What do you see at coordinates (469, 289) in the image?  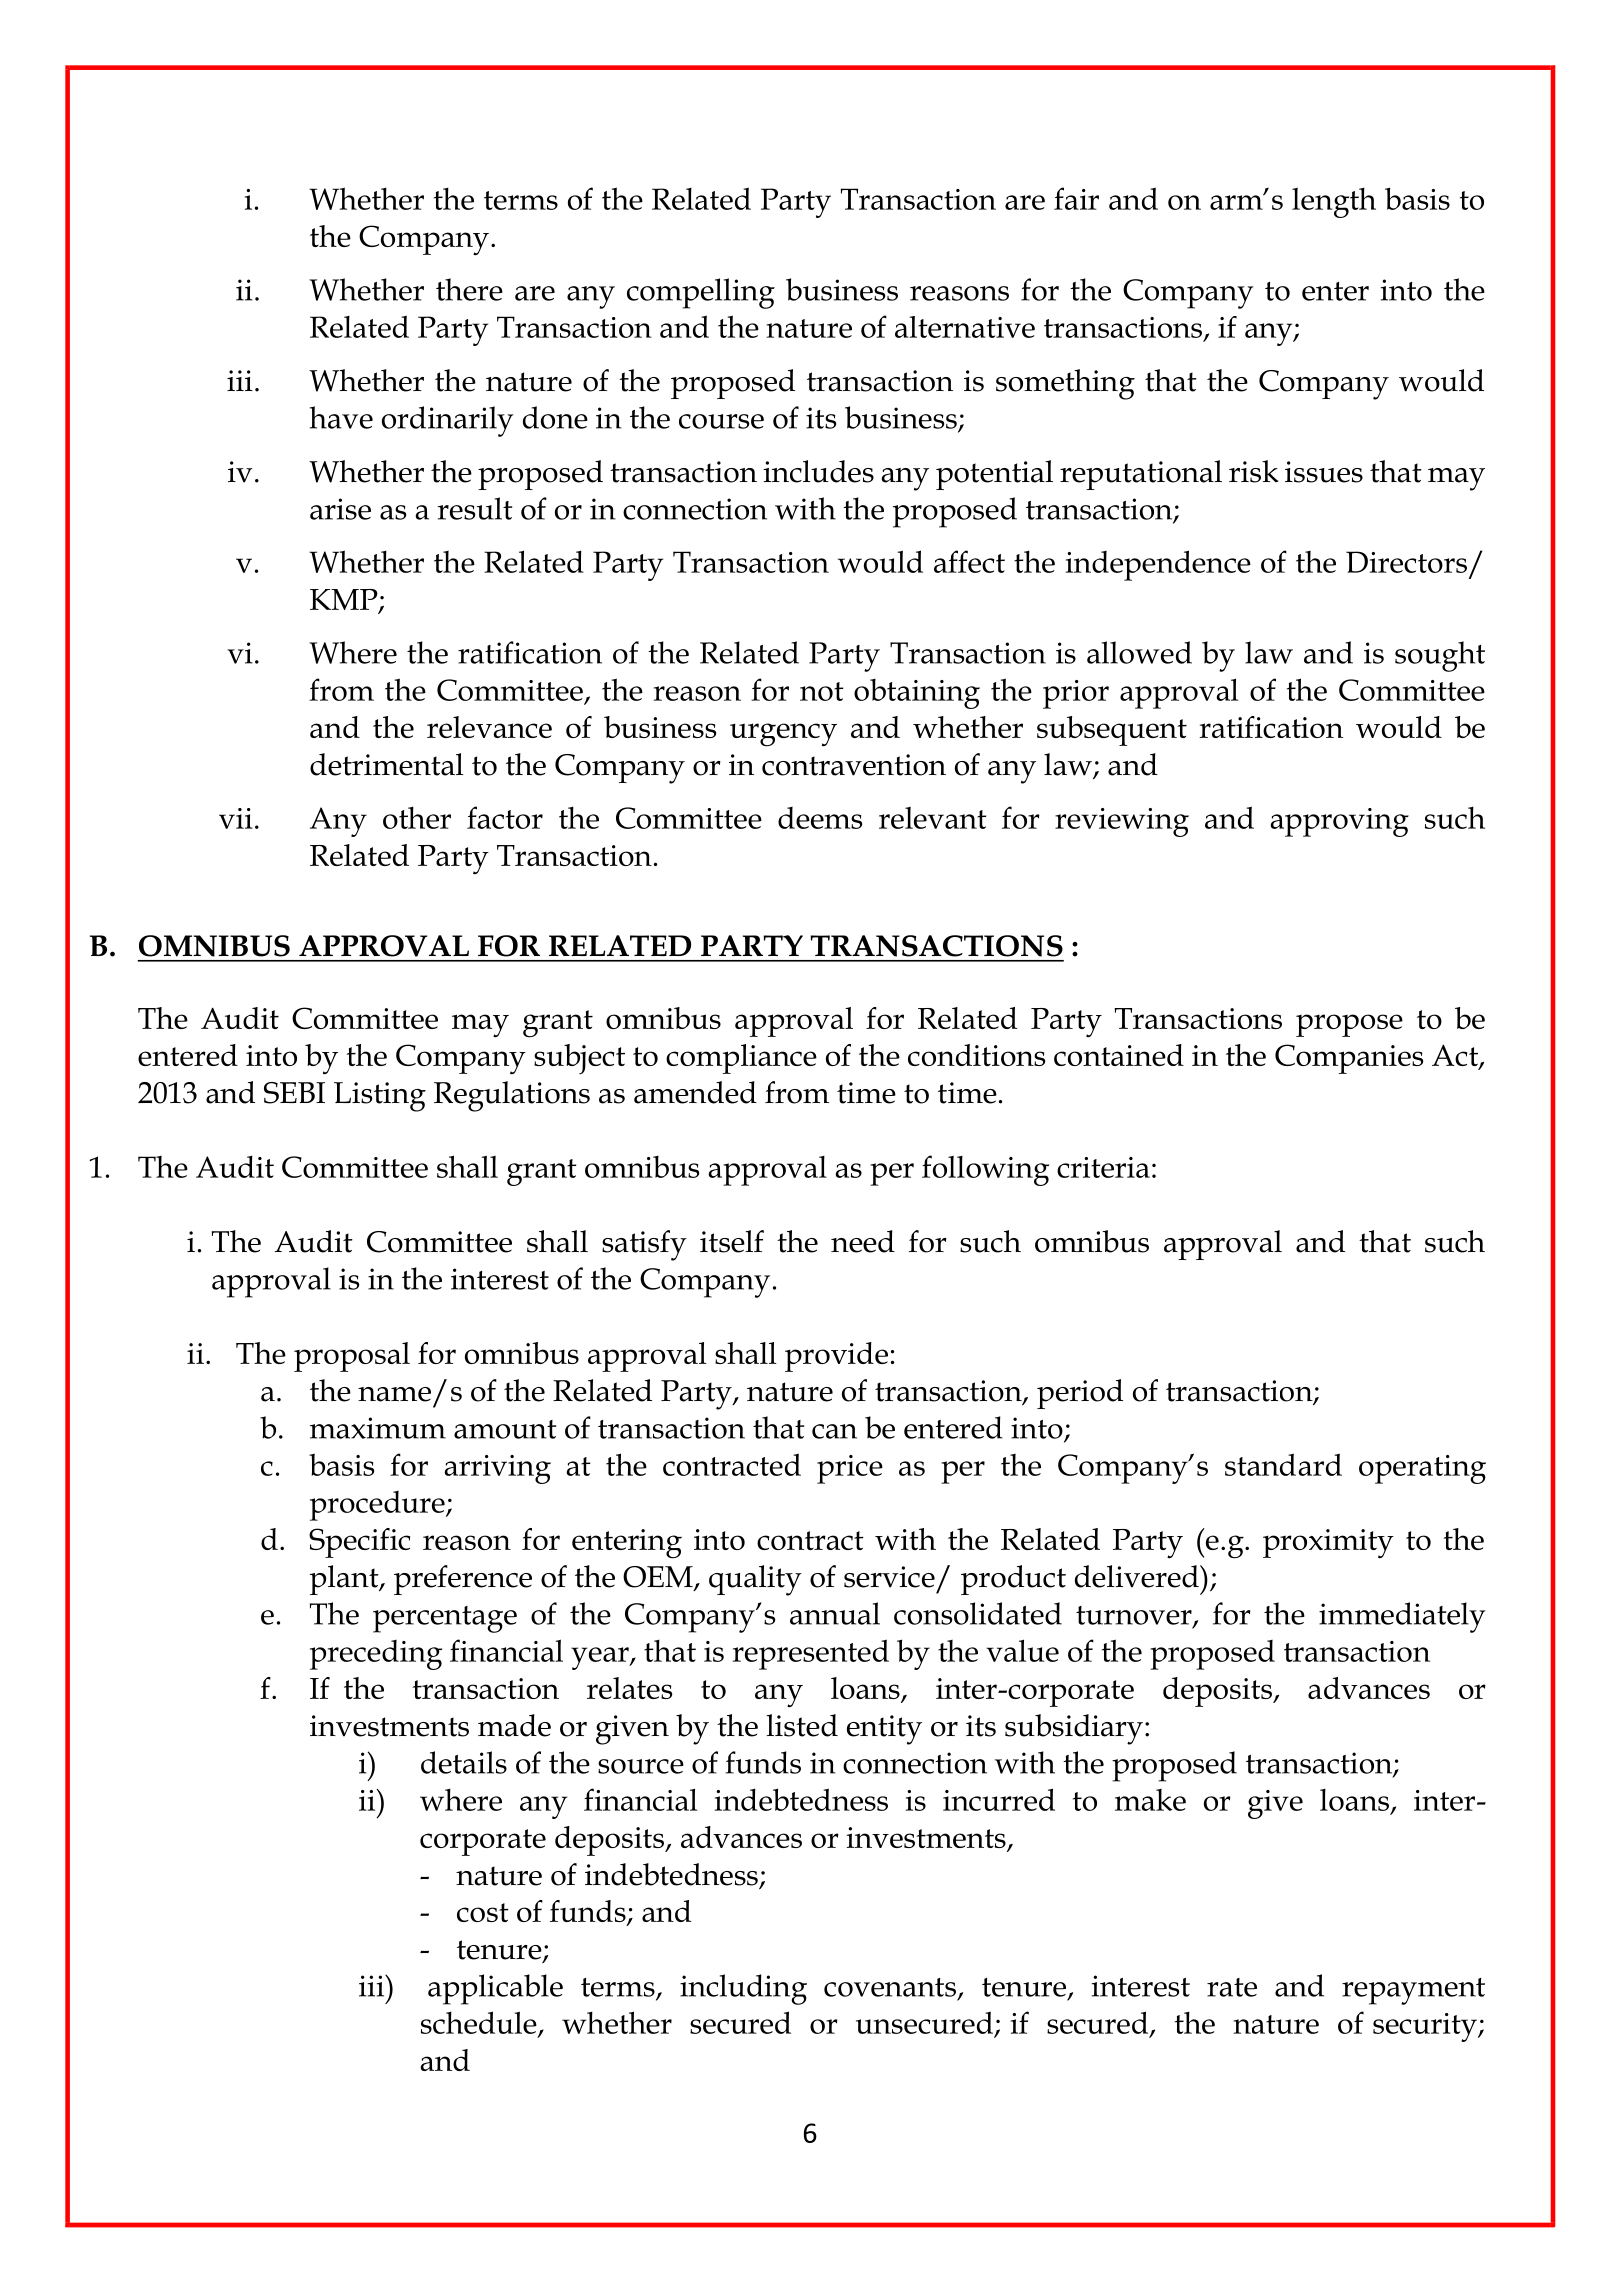 I see `there` at bounding box center [469, 289].
